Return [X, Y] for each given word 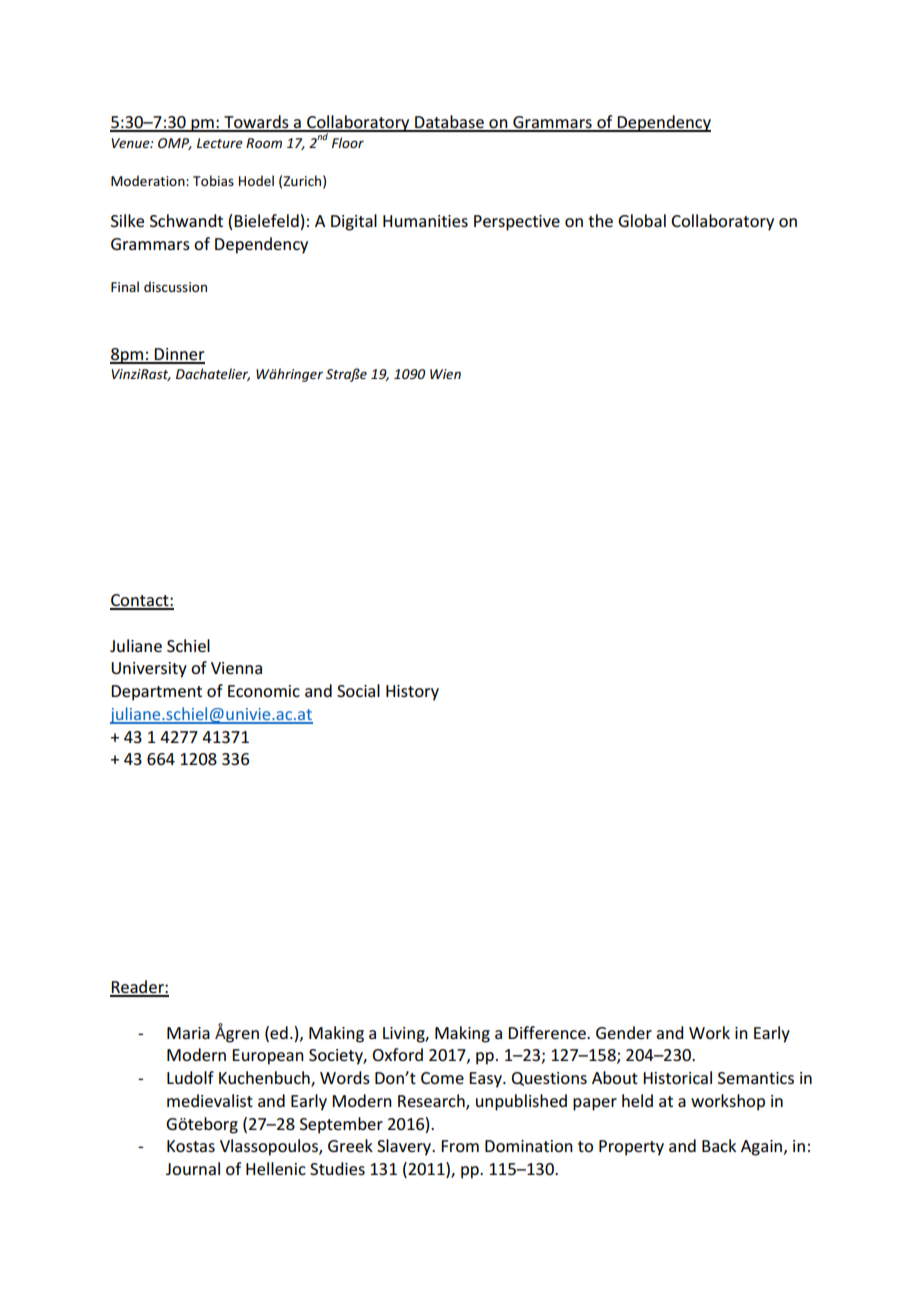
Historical [677, 1077]
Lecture [220, 143]
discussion [175, 286]
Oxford [398, 1054]
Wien [445, 374]
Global [642, 220]
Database [449, 123]
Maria [188, 1033]
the [600, 220]
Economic [264, 691]
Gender [624, 1032]
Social [358, 690]
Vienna [236, 668]
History [412, 693]
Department [156, 693]
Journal [193, 1168]
